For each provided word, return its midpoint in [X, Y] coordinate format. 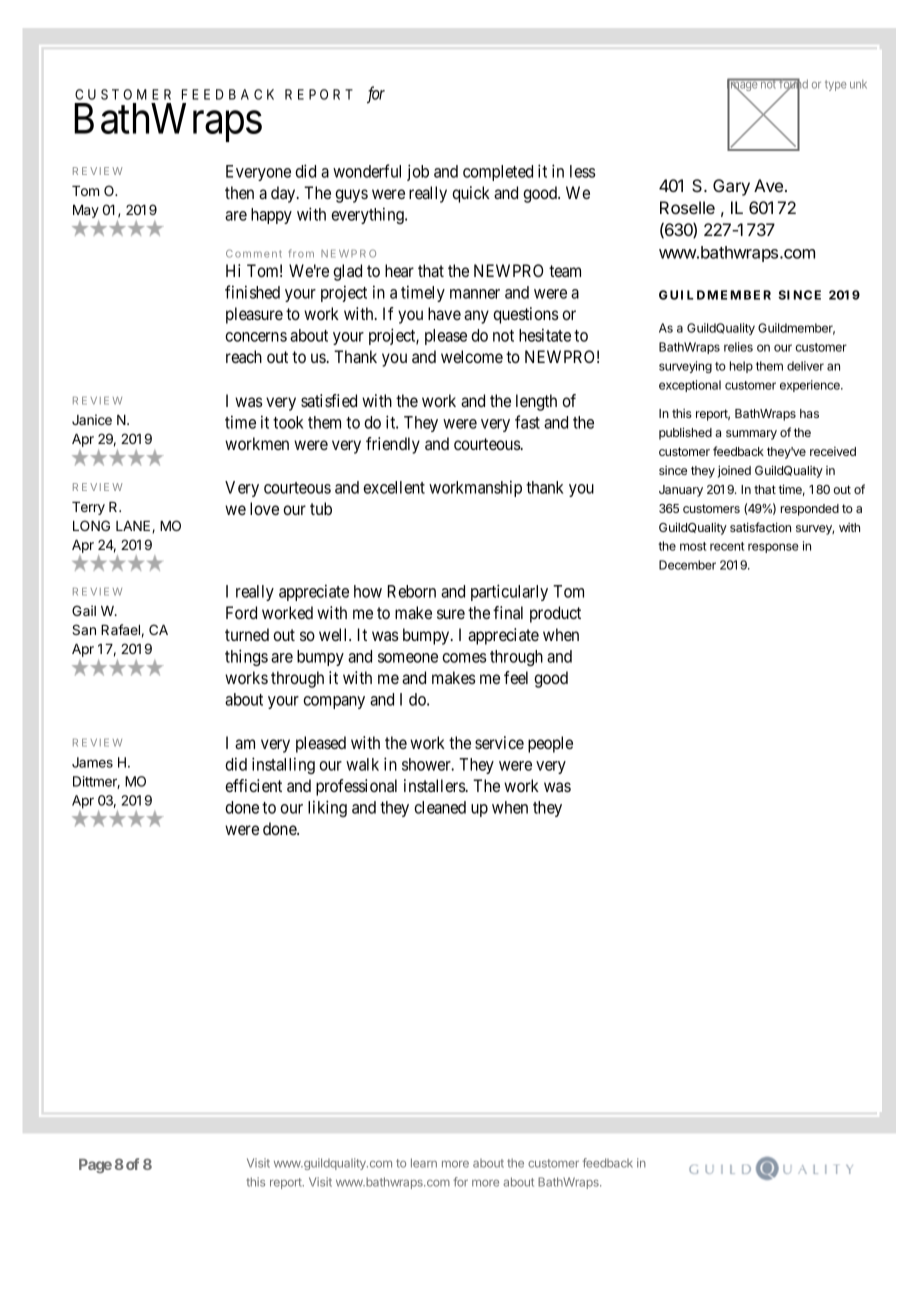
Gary [731, 187]
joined [734, 471]
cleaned [440, 807]
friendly [393, 445]
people [550, 744]
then [239, 192]
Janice [92, 419]
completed [498, 173]
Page [95, 1166]
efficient [253, 785]
